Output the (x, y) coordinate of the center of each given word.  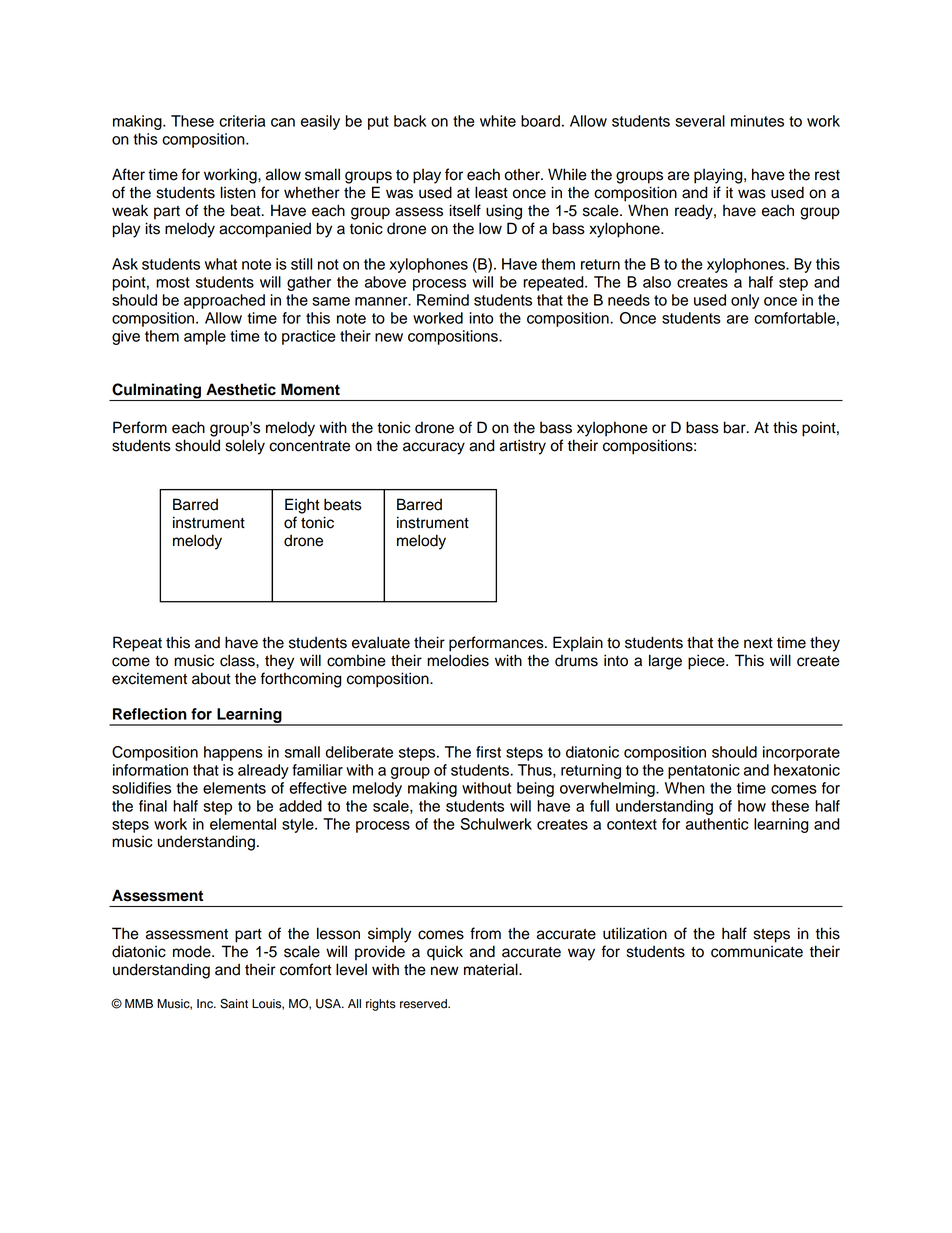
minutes (757, 121)
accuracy (434, 448)
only (745, 301)
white (498, 121)
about (211, 678)
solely (245, 447)
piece (707, 662)
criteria (242, 121)
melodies (458, 660)
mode (193, 951)
